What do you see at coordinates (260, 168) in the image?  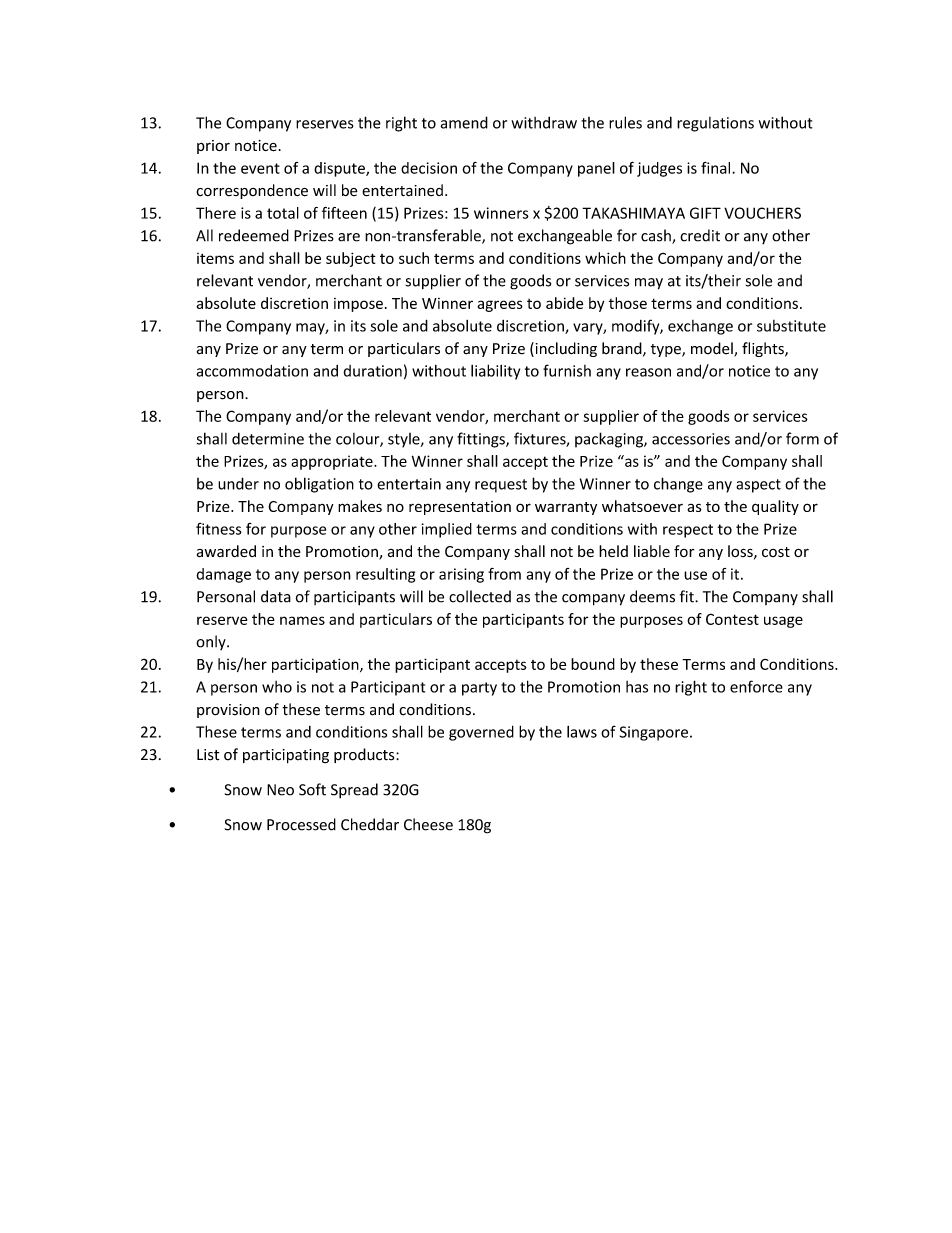 I see `event` at bounding box center [260, 168].
